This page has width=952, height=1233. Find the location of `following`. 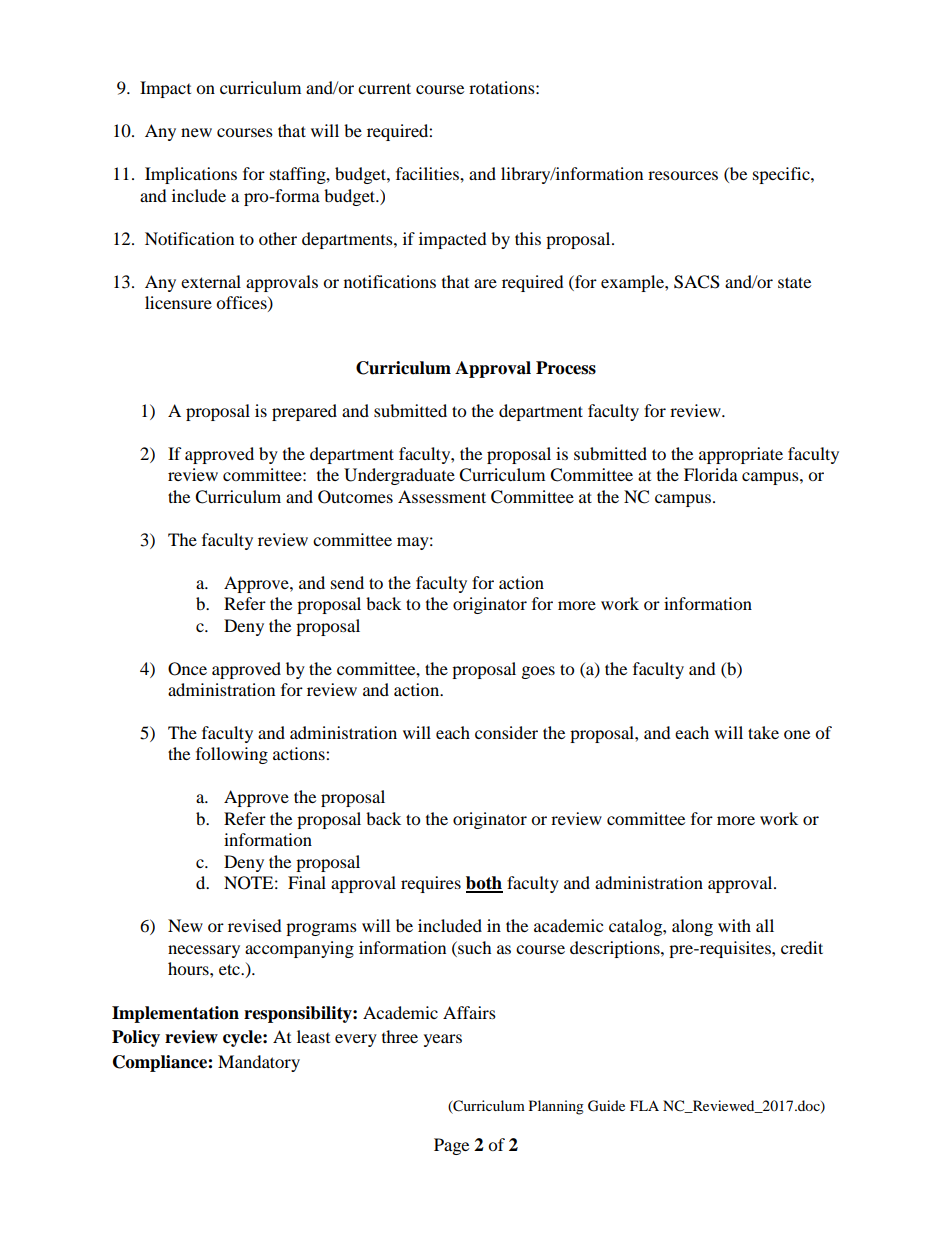

following is located at coordinates (232, 755).
